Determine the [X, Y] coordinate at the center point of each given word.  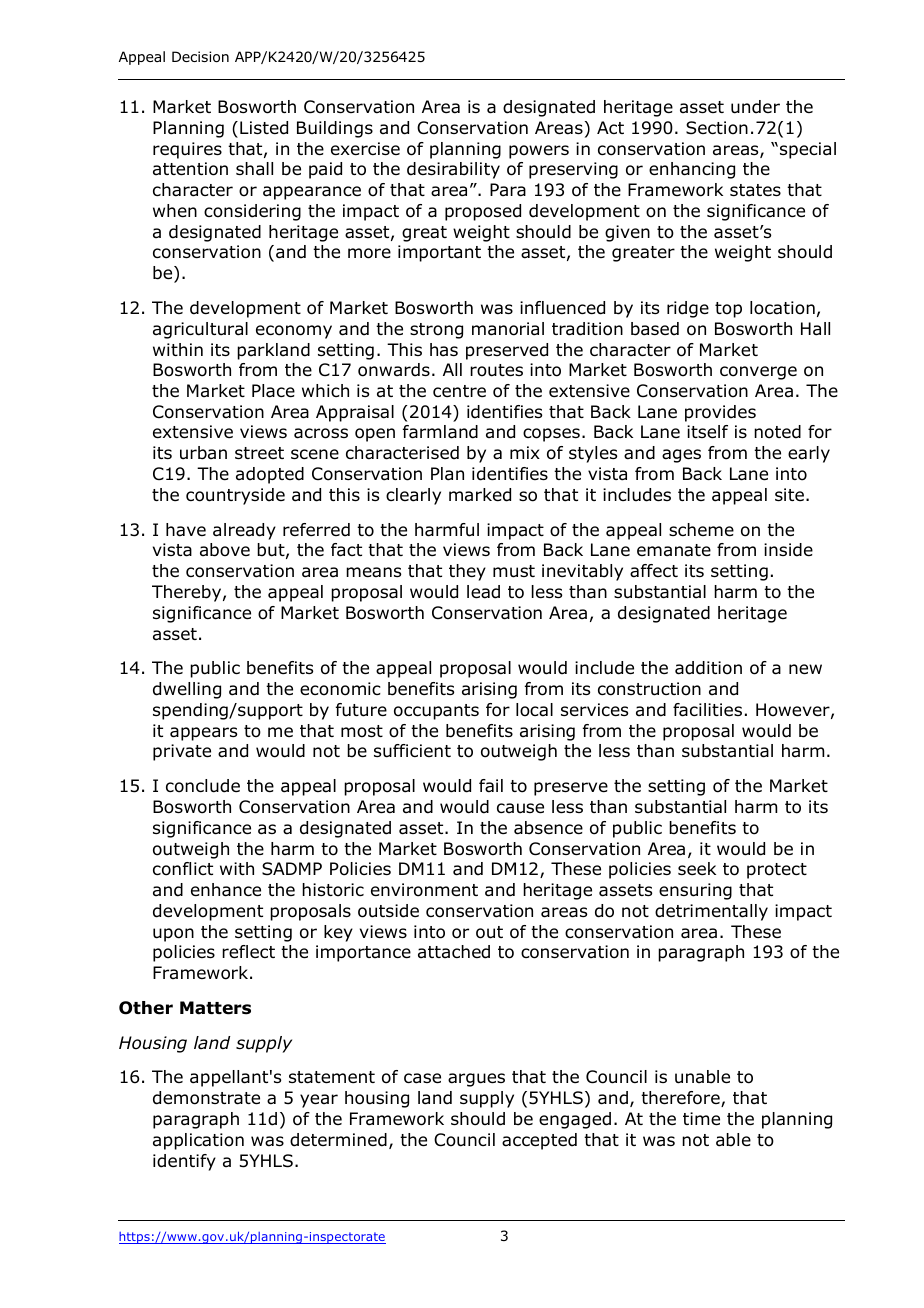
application [198, 1141]
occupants [436, 712]
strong [436, 331]
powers [539, 152]
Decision [200, 57]
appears [203, 734]
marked [480, 495]
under [755, 107]
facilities [707, 710]
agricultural [200, 330]
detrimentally [711, 912]
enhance [226, 890]
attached [454, 952]
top [728, 310]
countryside [235, 496]
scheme [701, 530]
